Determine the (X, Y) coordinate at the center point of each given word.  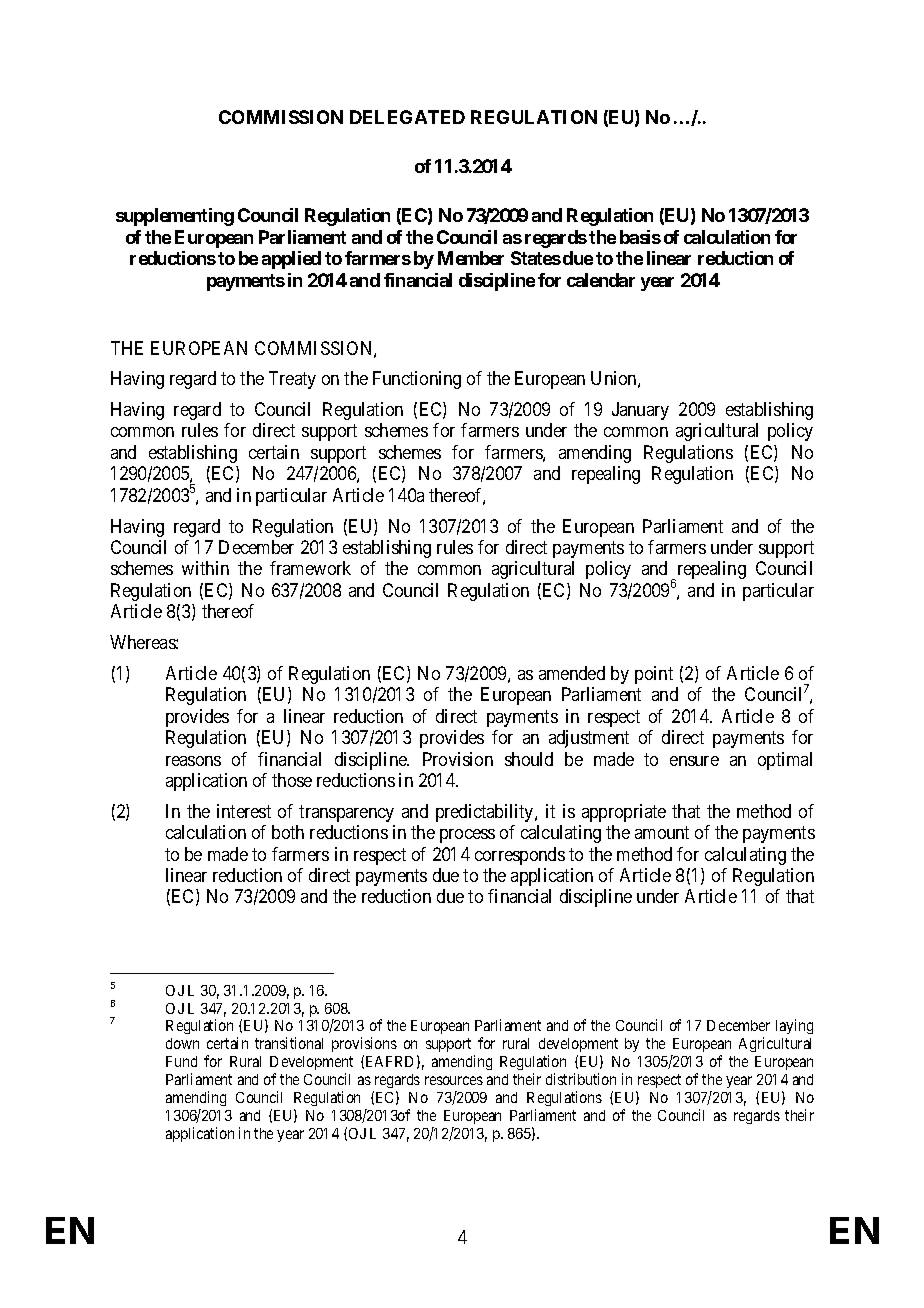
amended (572, 673)
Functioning (417, 380)
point (654, 675)
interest (244, 811)
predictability (486, 813)
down (182, 1043)
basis (640, 237)
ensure (694, 761)
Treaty (292, 380)
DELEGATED (407, 117)
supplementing (175, 217)
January (640, 411)
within (205, 568)
